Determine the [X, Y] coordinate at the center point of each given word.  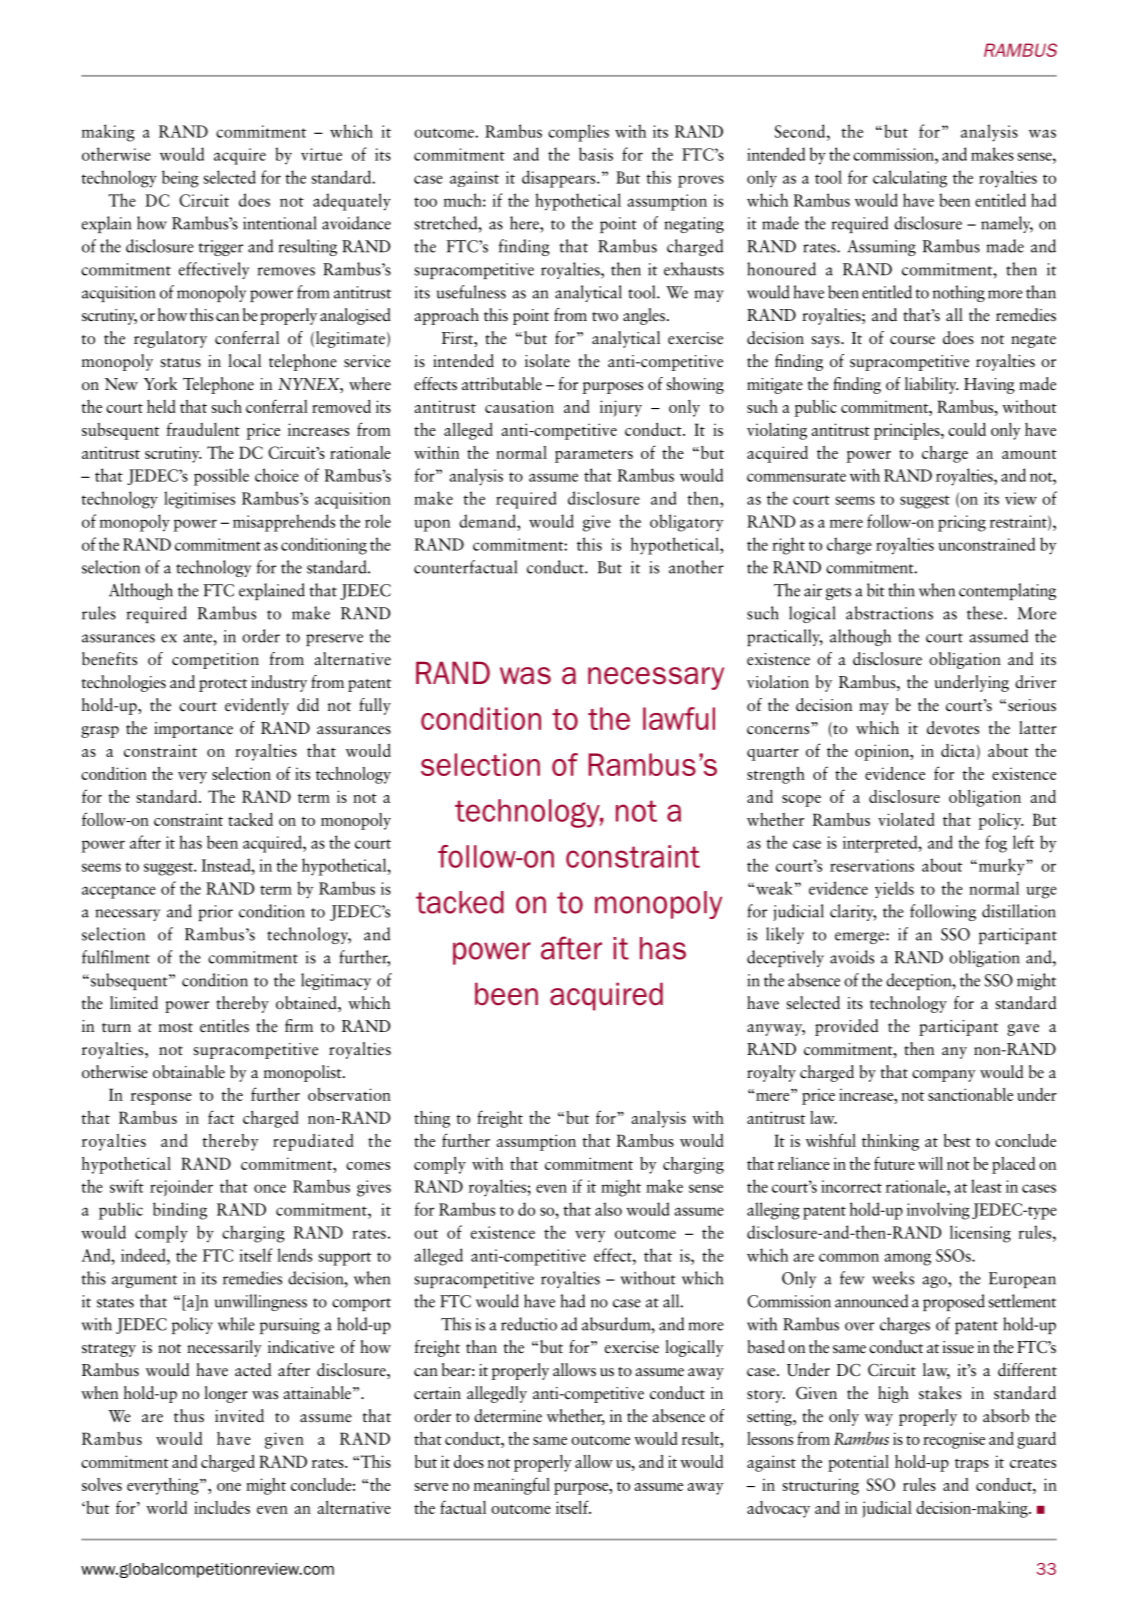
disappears [560, 179]
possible [221, 477]
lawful [679, 718]
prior [215, 913]
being [180, 179]
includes [222, 1507]
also [608, 1209]
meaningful [512, 1486]
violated [906, 819]
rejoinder [181, 1187]
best [957, 1140]
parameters [594, 456]
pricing [962, 523]
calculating [910, 179]
